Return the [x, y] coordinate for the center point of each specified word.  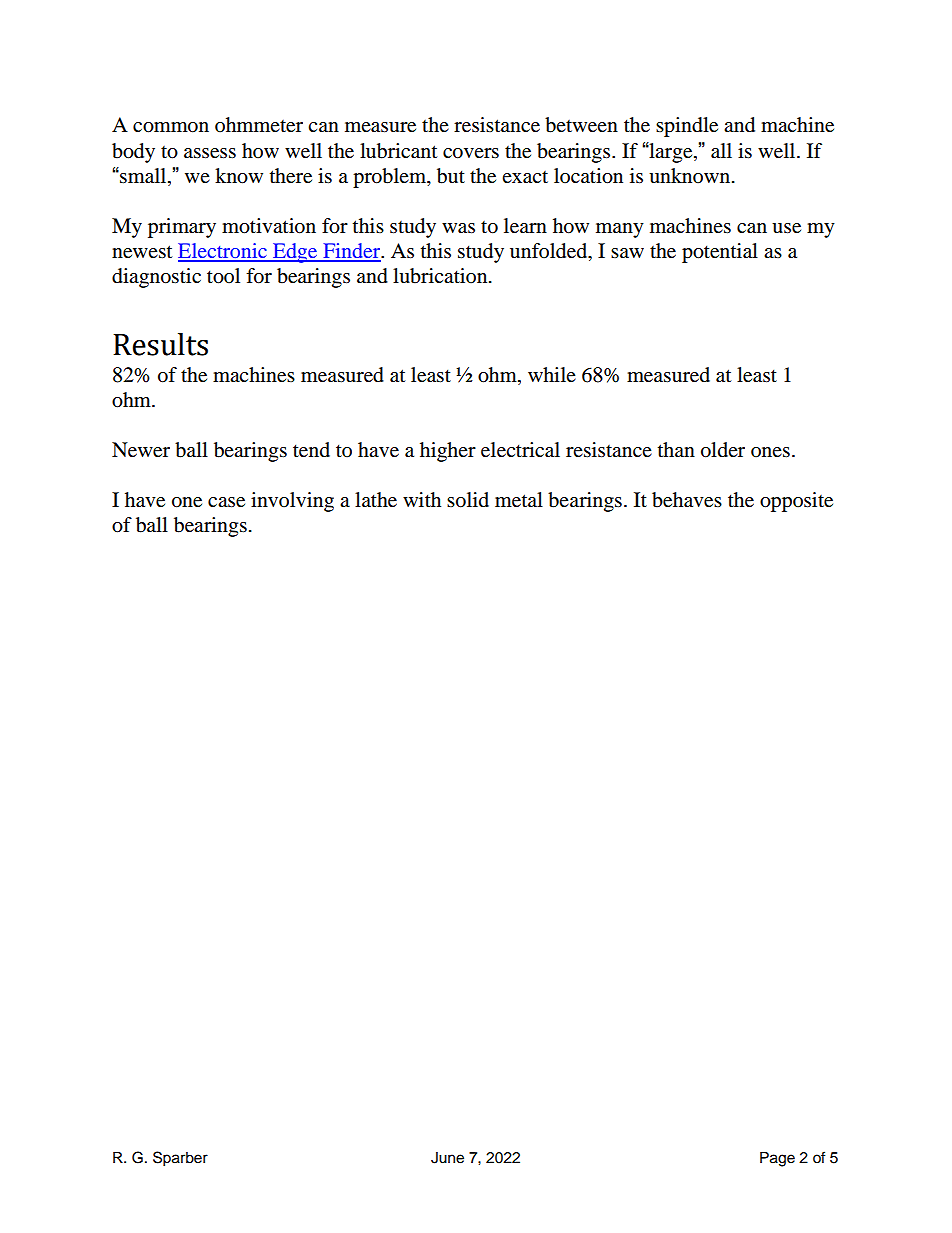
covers [471, 153]
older [723, 450]
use [786, 228]
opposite [796, 502]
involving [292, 502]
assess [210, 153]
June [447, 1158]
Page [777, 1159]
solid [468, 500]
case [226, 502]
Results [160, 344]
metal [519, 500]
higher [448, 452]
